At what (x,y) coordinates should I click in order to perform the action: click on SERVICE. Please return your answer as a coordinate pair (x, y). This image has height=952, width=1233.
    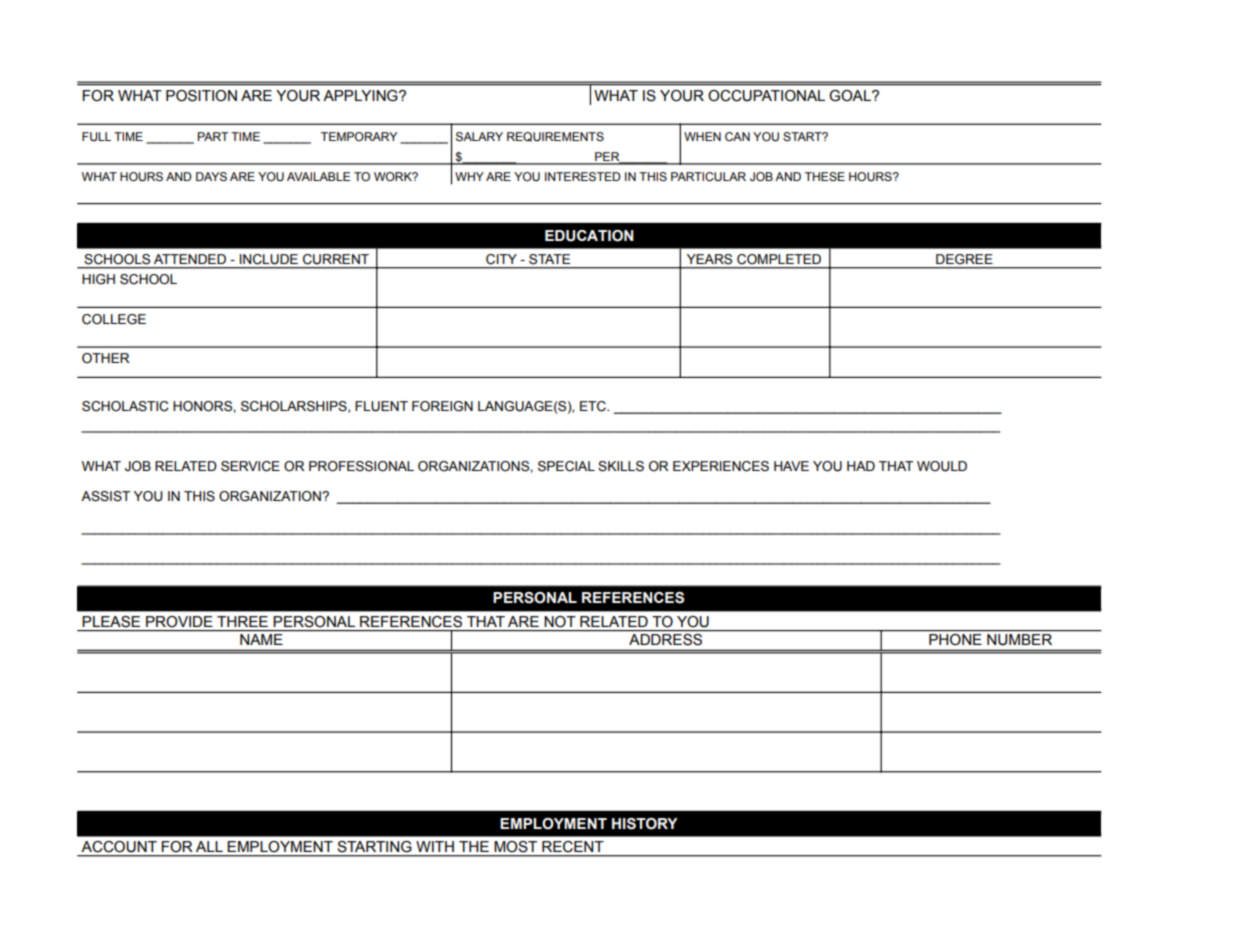
    Looking at the image, I should click on (250, 466).
